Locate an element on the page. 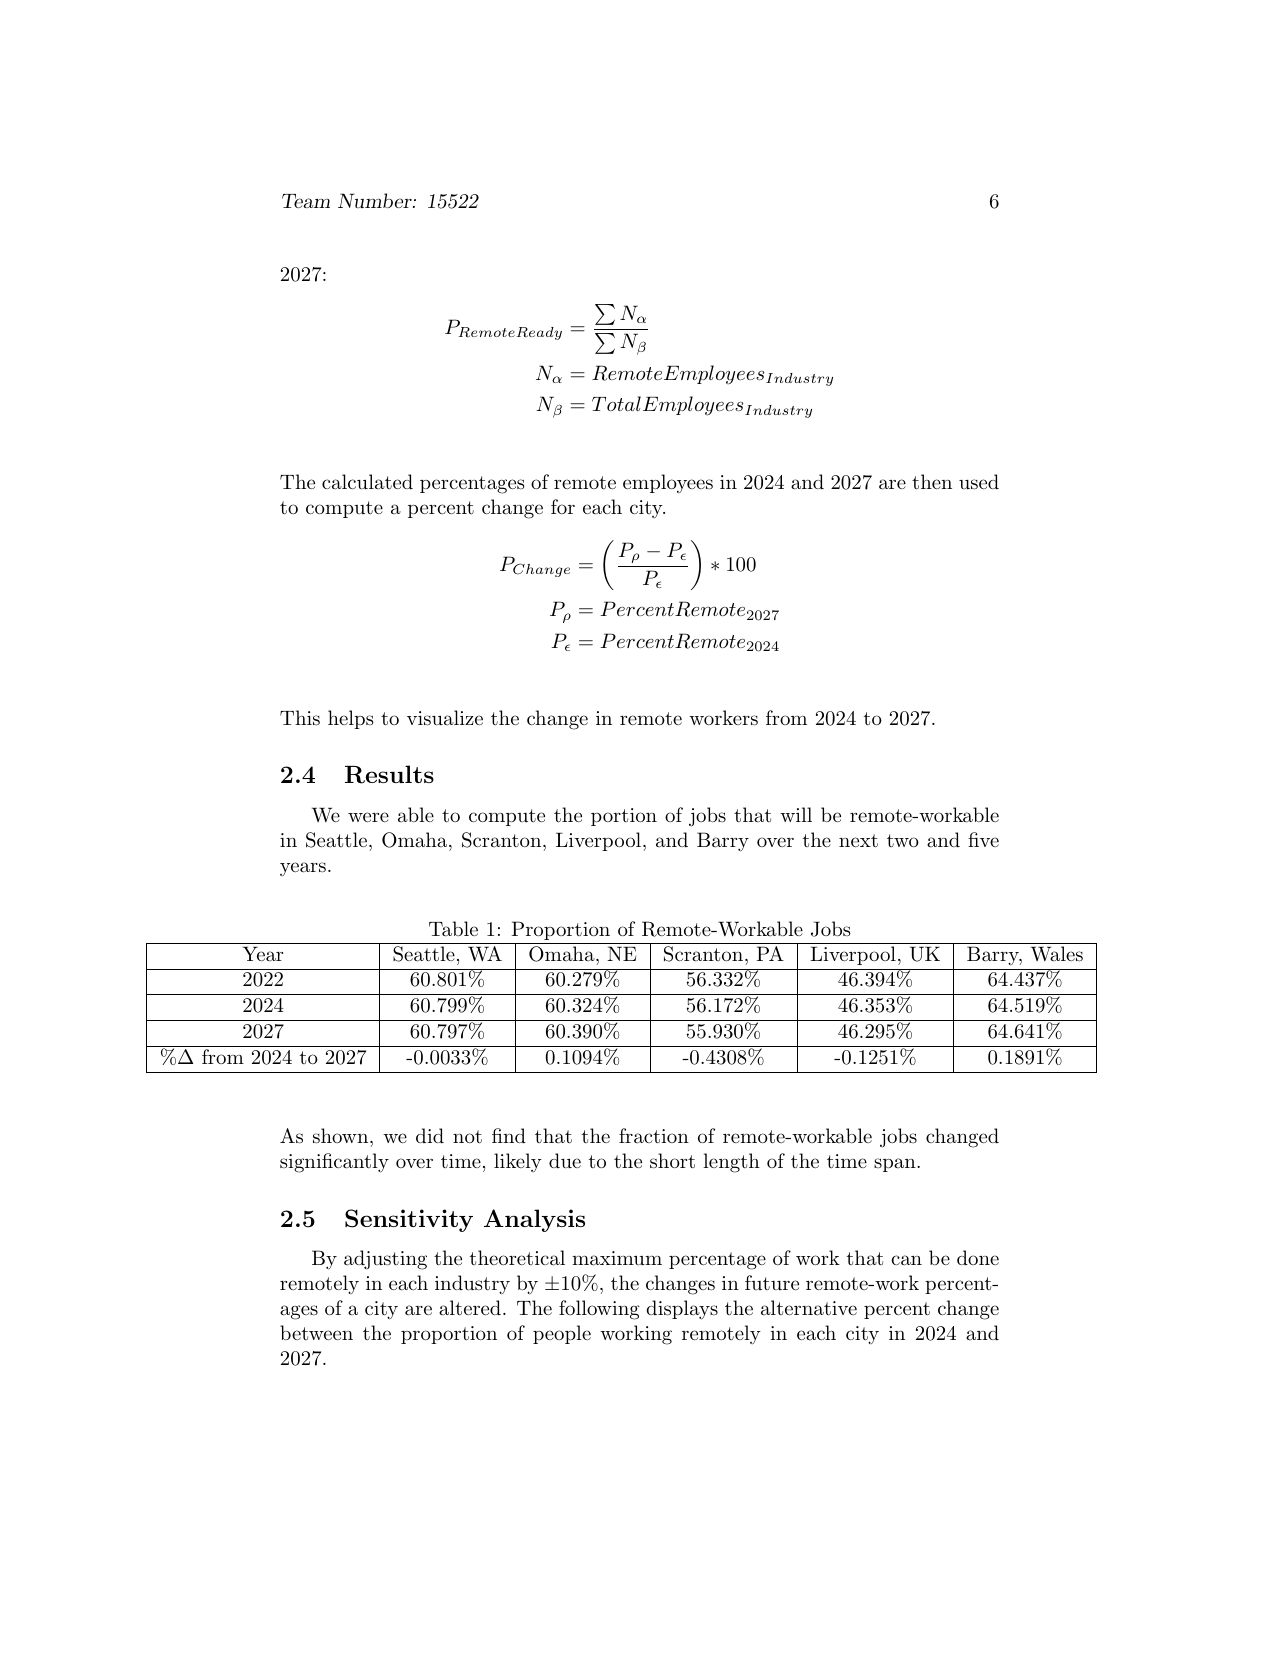 The image size is (1281, 1657). done is located at coordinates (978, 1257).
